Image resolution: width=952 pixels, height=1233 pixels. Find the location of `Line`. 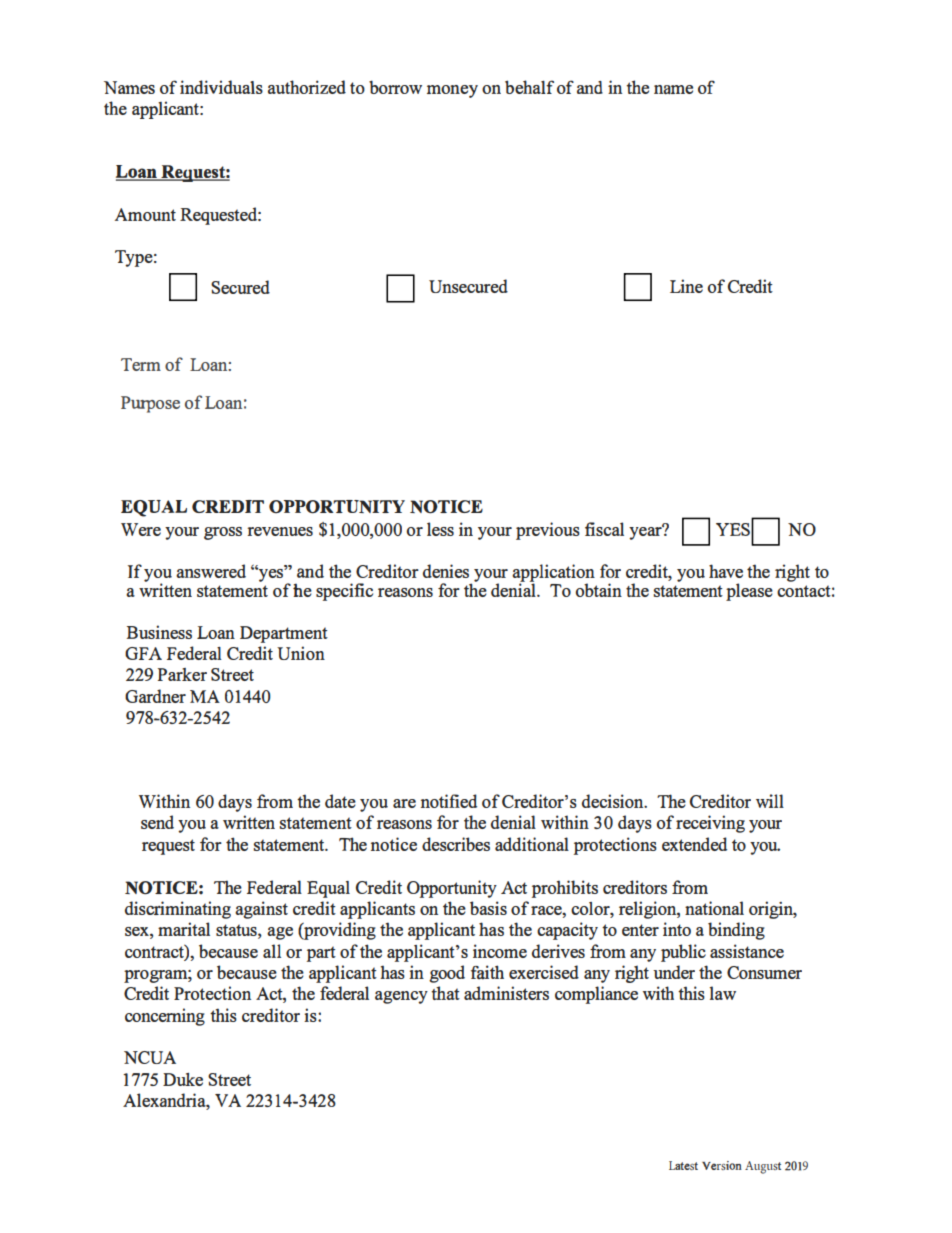

Line is located at coordinates (686, 286).
